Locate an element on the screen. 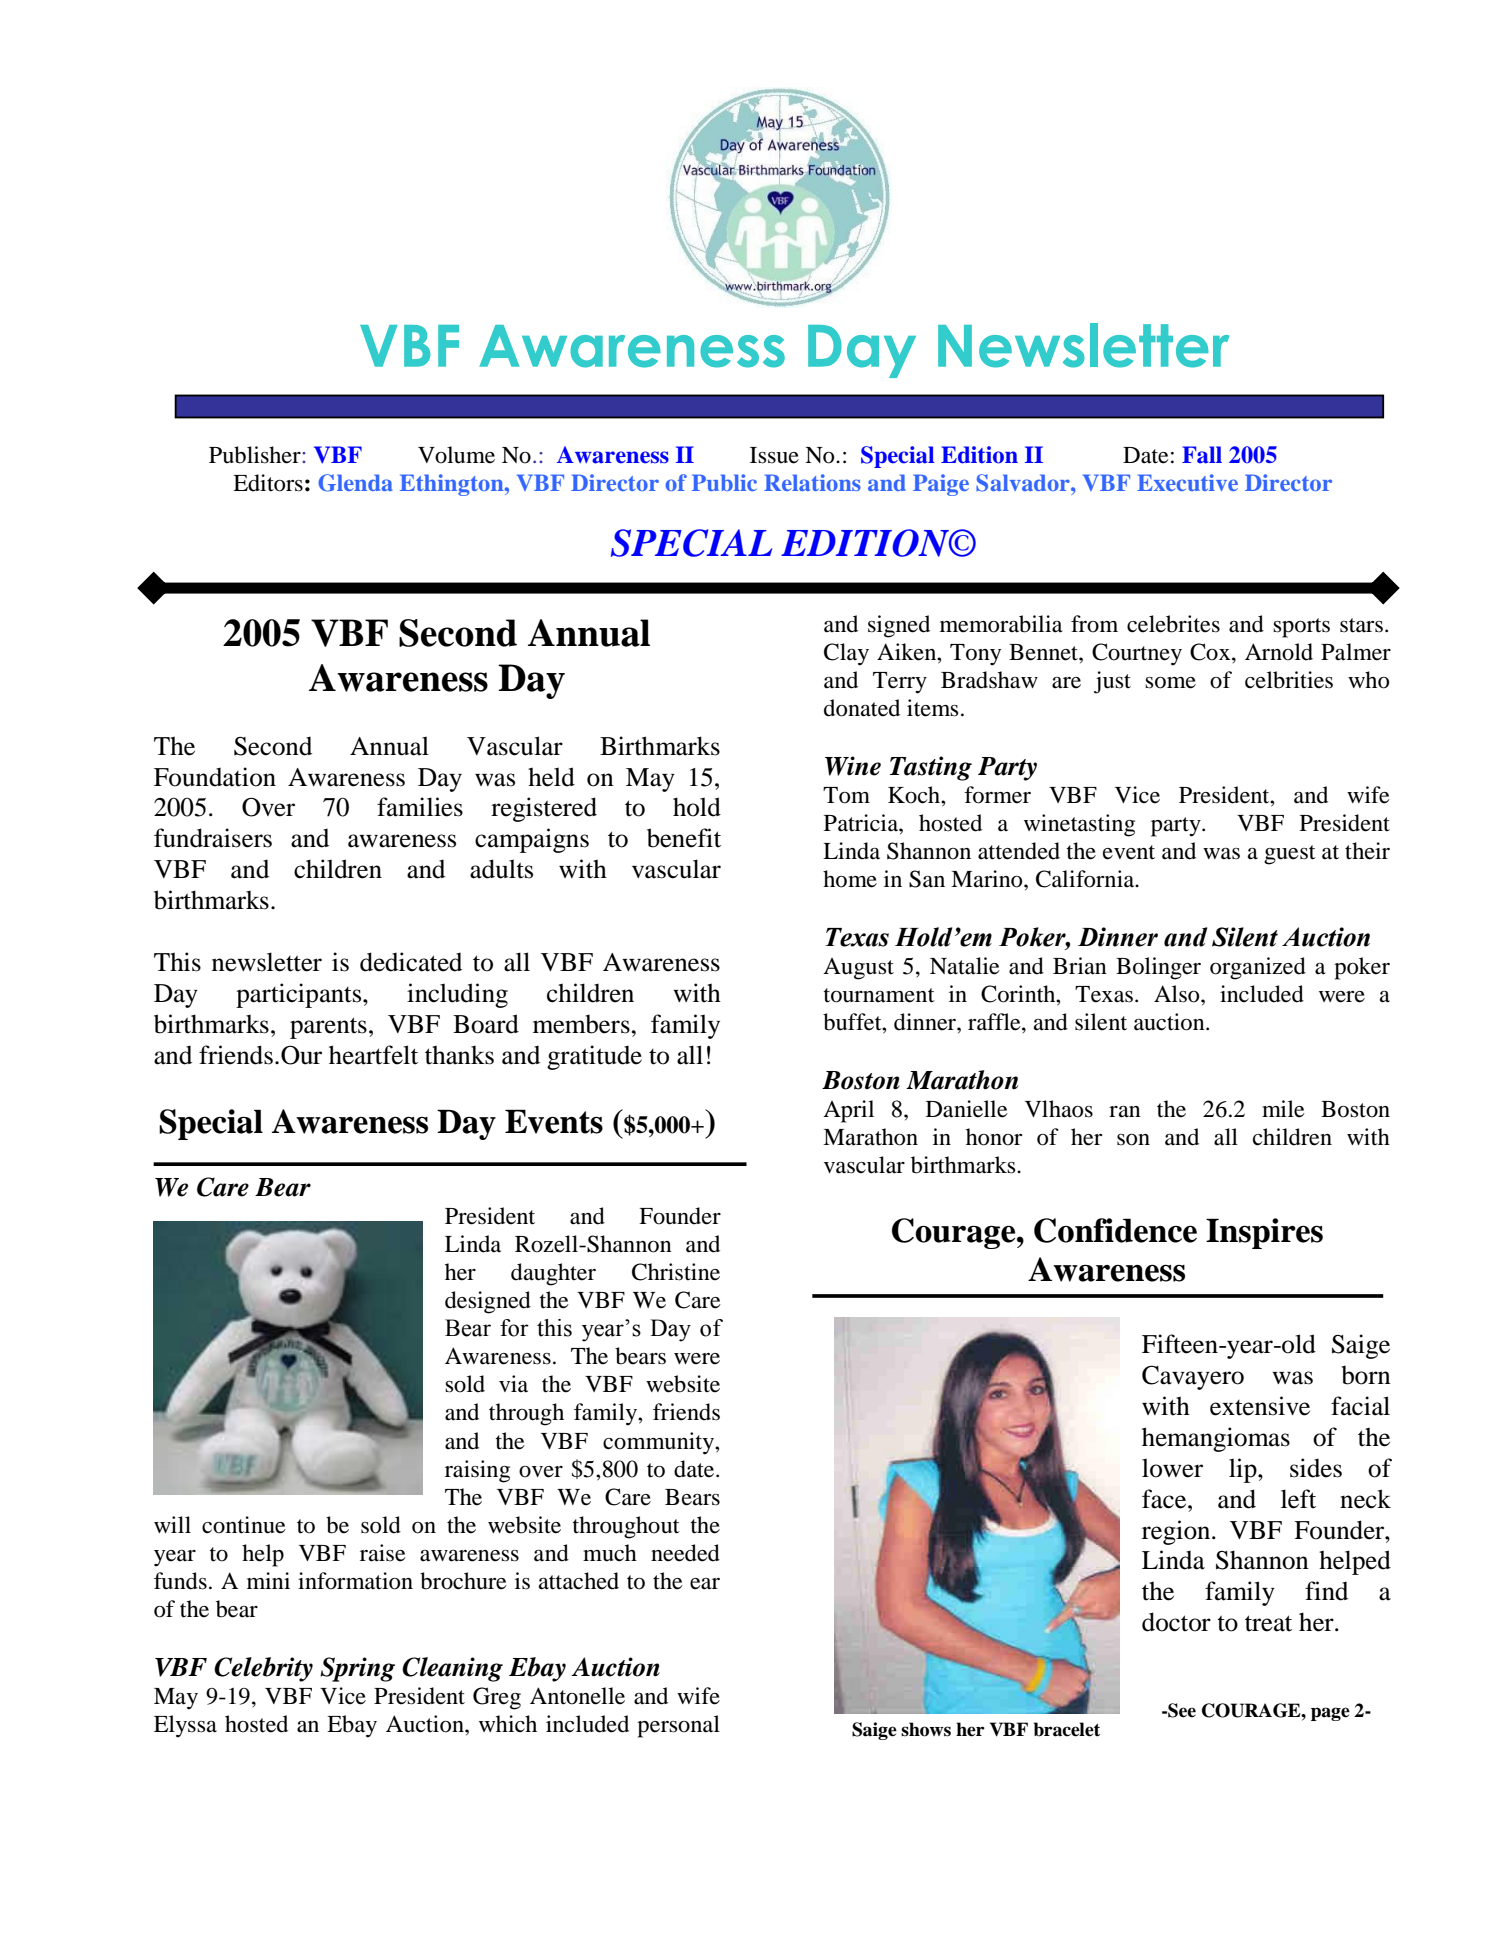  extensive is located at coordinates (1260, 1406).
